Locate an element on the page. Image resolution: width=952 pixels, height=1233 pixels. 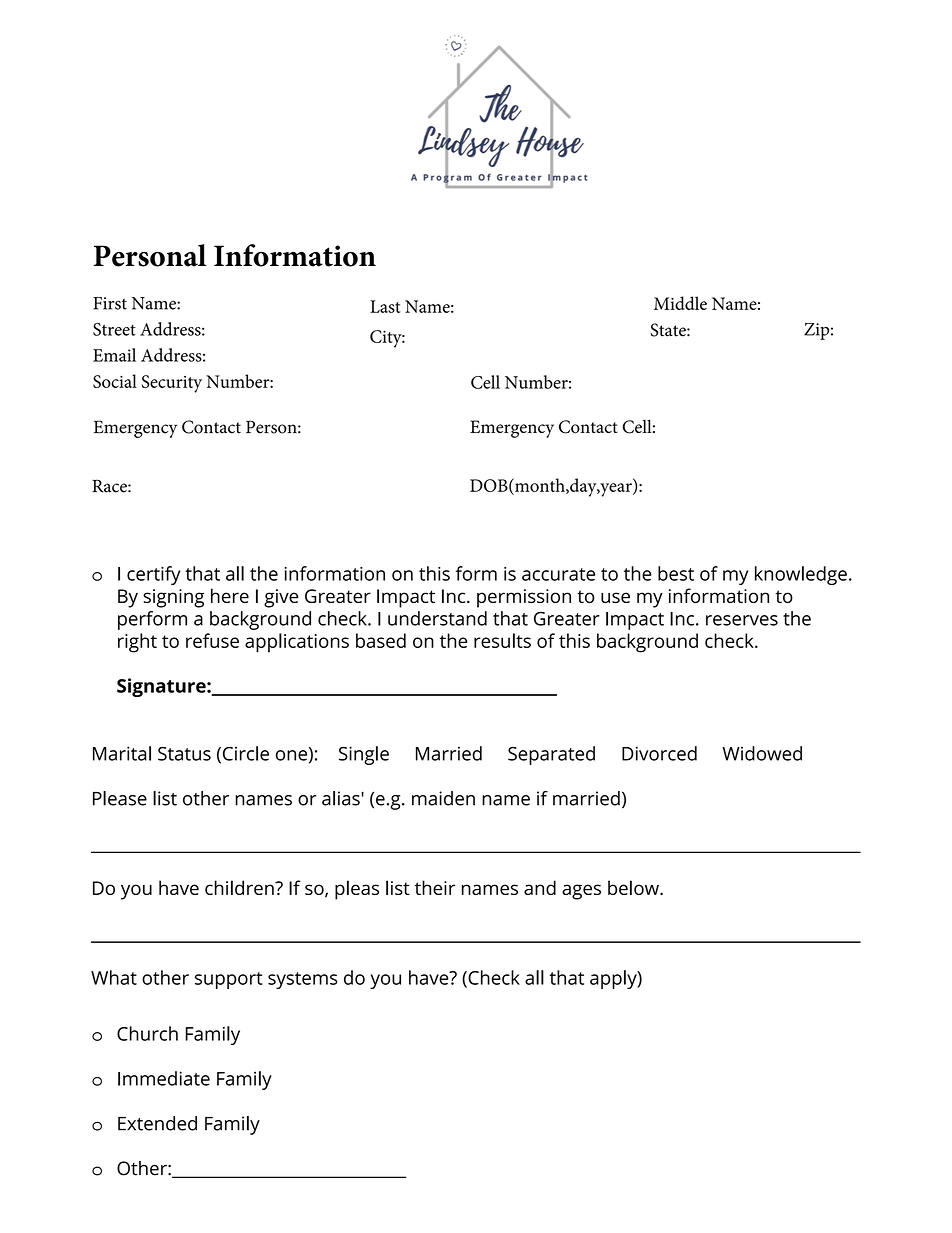
Last is located at coordinates (385, 306).
